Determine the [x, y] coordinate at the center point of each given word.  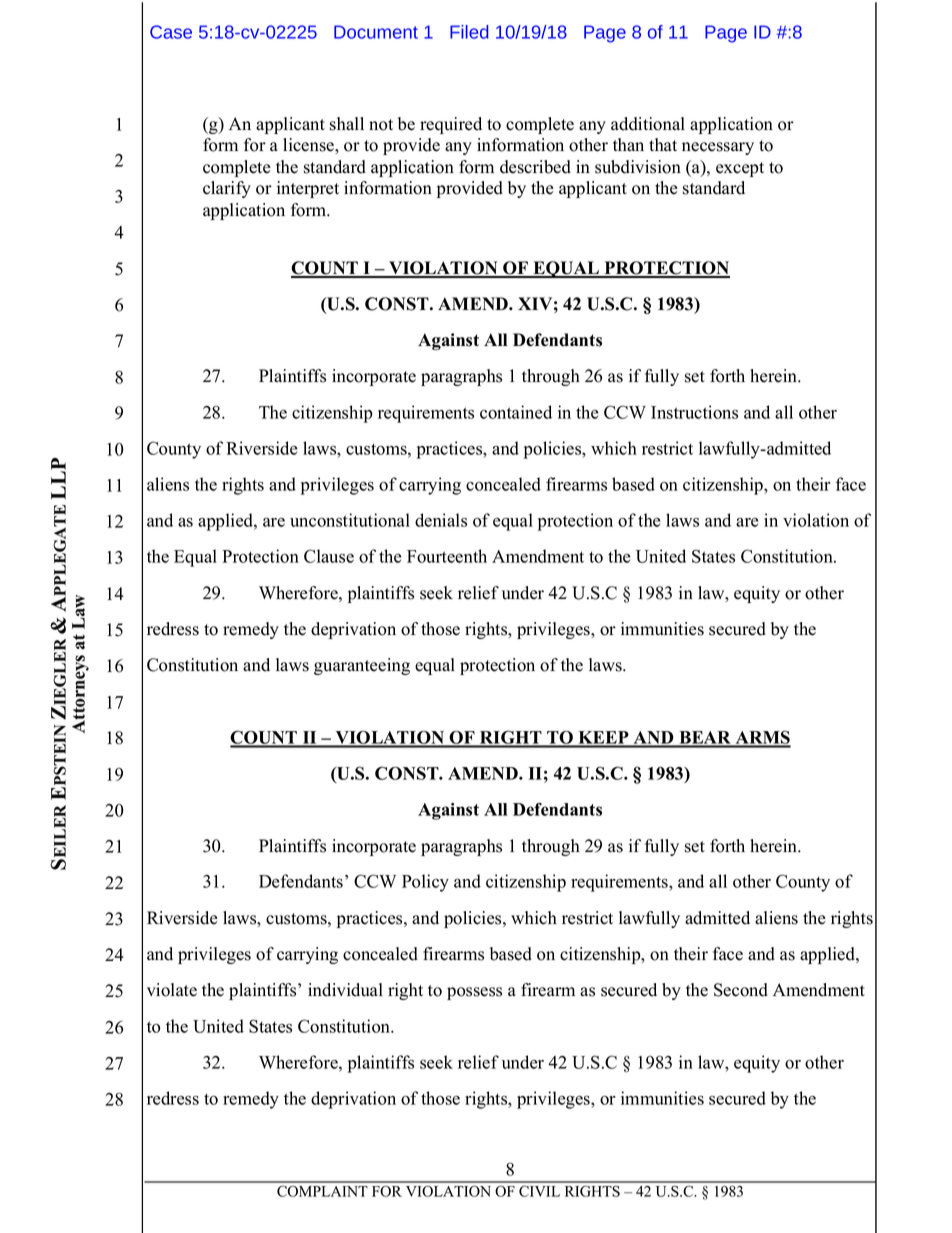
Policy [425, 883]
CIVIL [539, 1191]
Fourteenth [447, 556]
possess [474, 993]
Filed [469, 32]
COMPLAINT [322, 1191]
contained [516, 412]
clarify [227, 189]
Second [741, 990]
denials [441, 520]
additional [648, 124]
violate [172, 990]
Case [171, 32]
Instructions [694, 412]
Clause [329, 556]
